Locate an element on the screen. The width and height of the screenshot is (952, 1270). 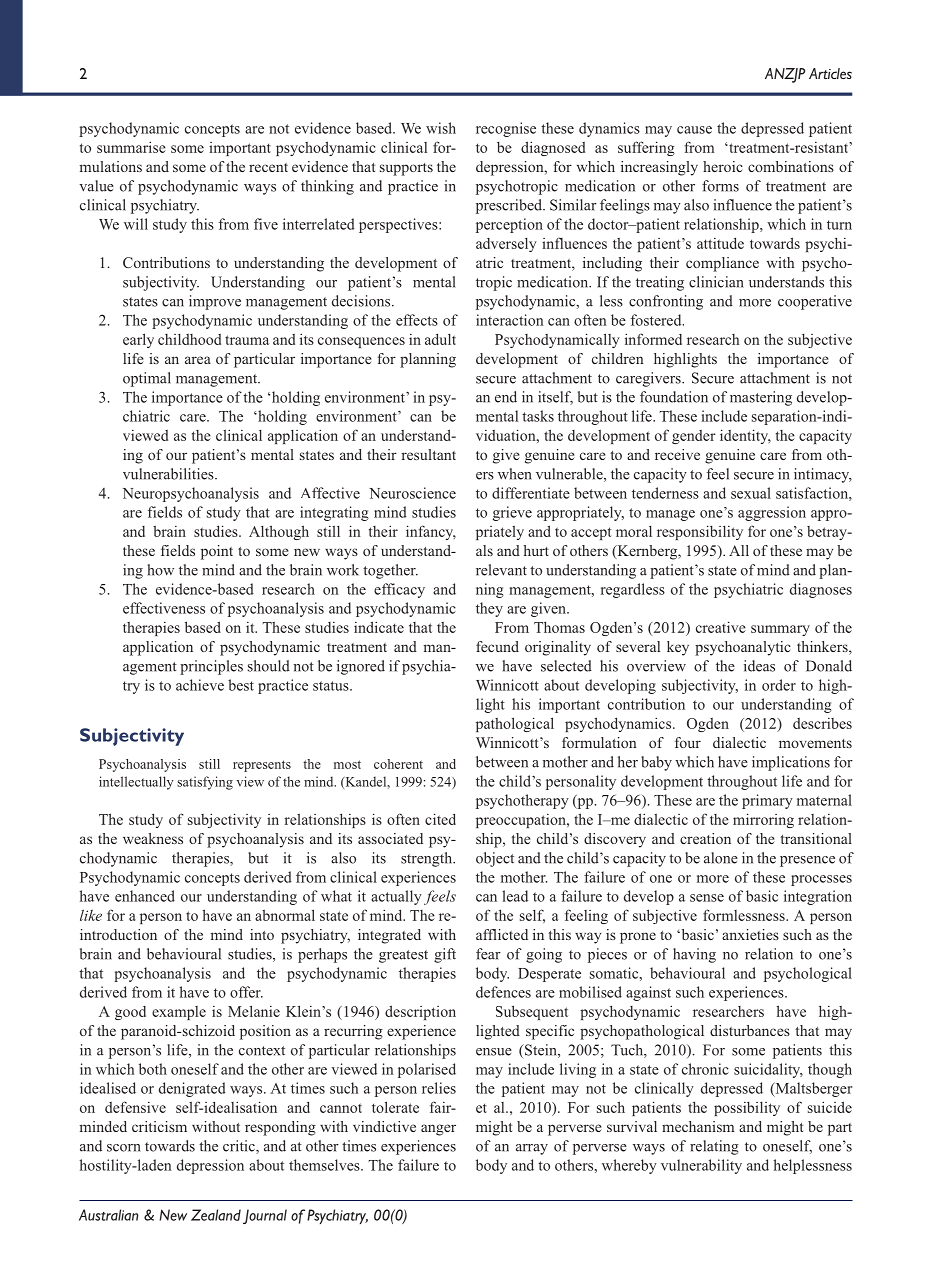
ideas is located at coordinates (759, 666).
